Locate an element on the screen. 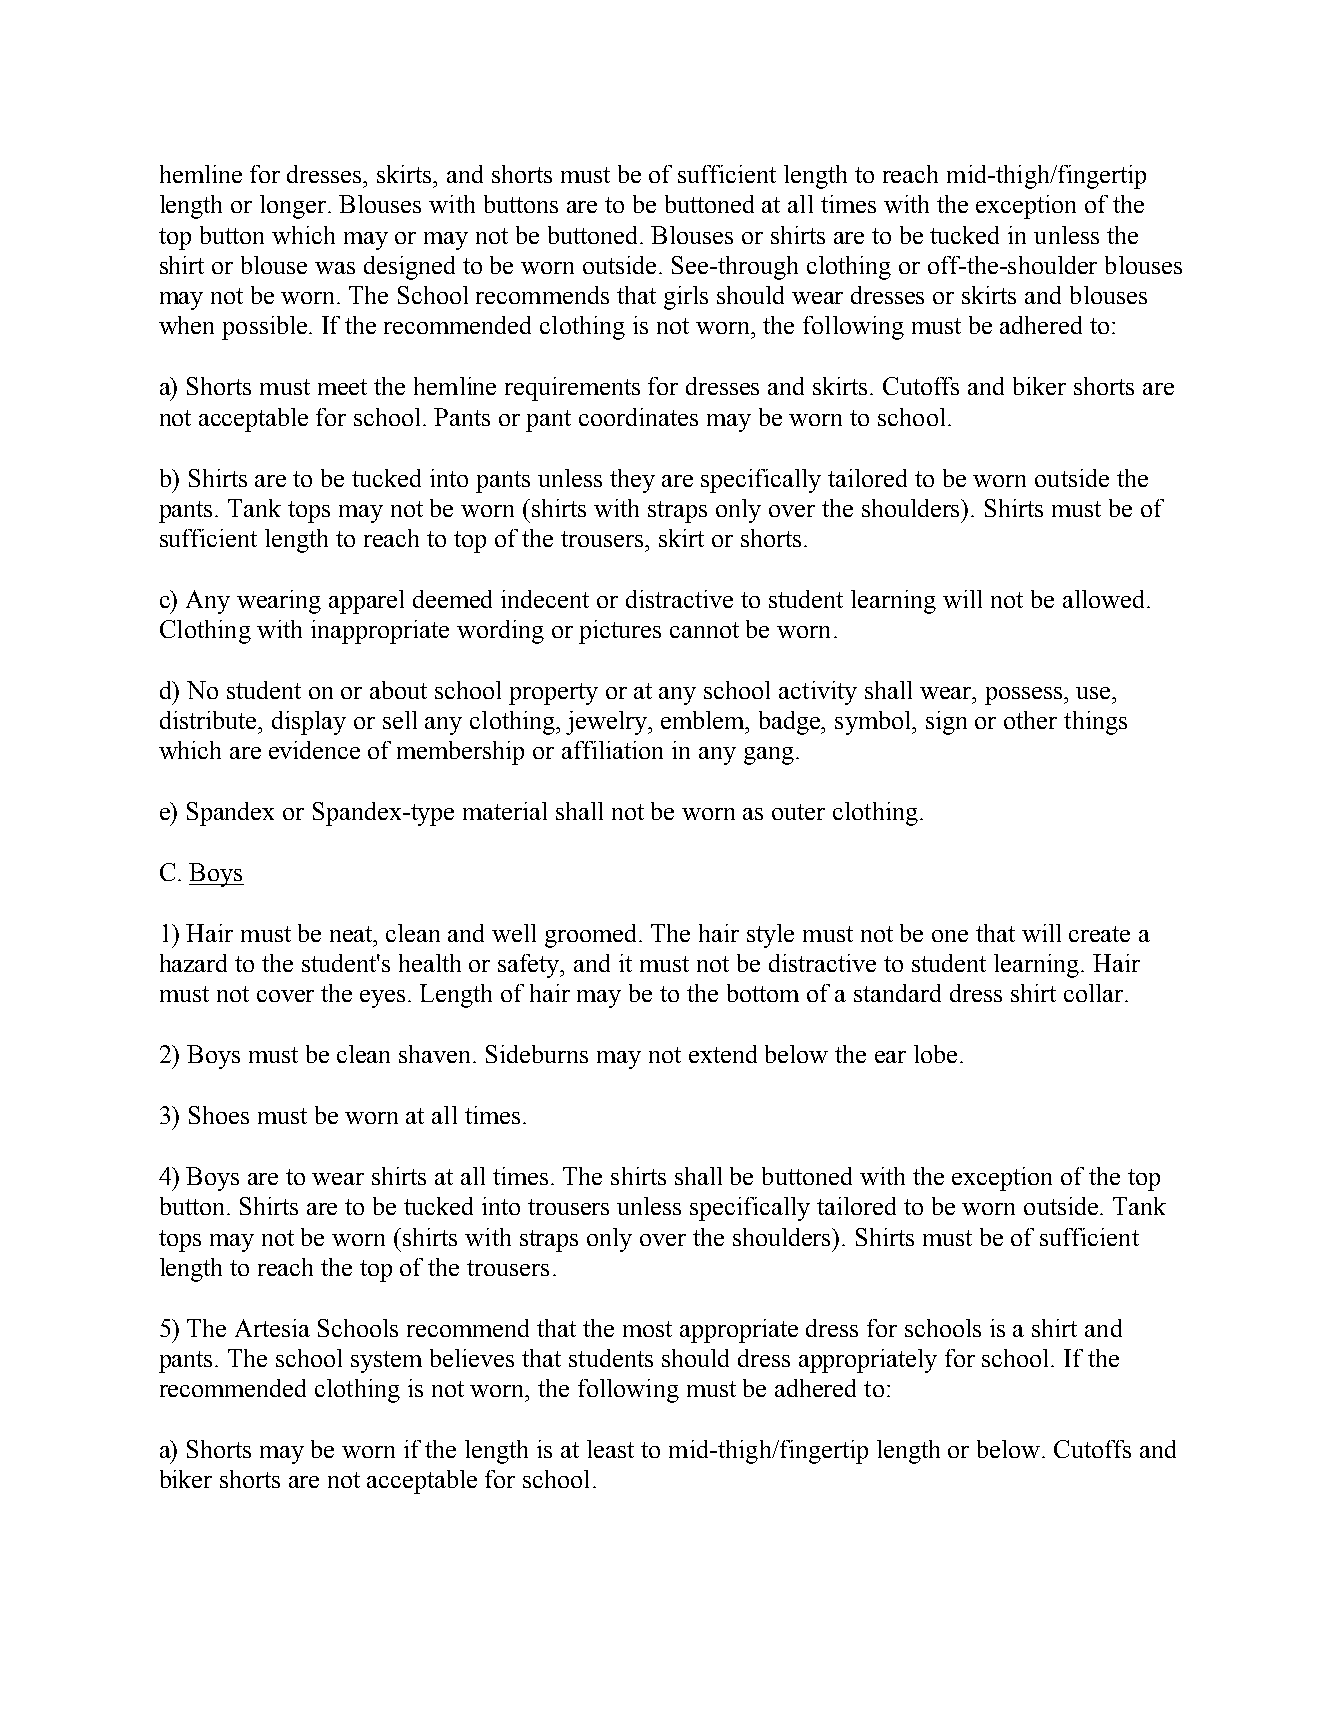 This screenshot has height=1735, width=1340. coordinates is located at coordinates (638, 417).
